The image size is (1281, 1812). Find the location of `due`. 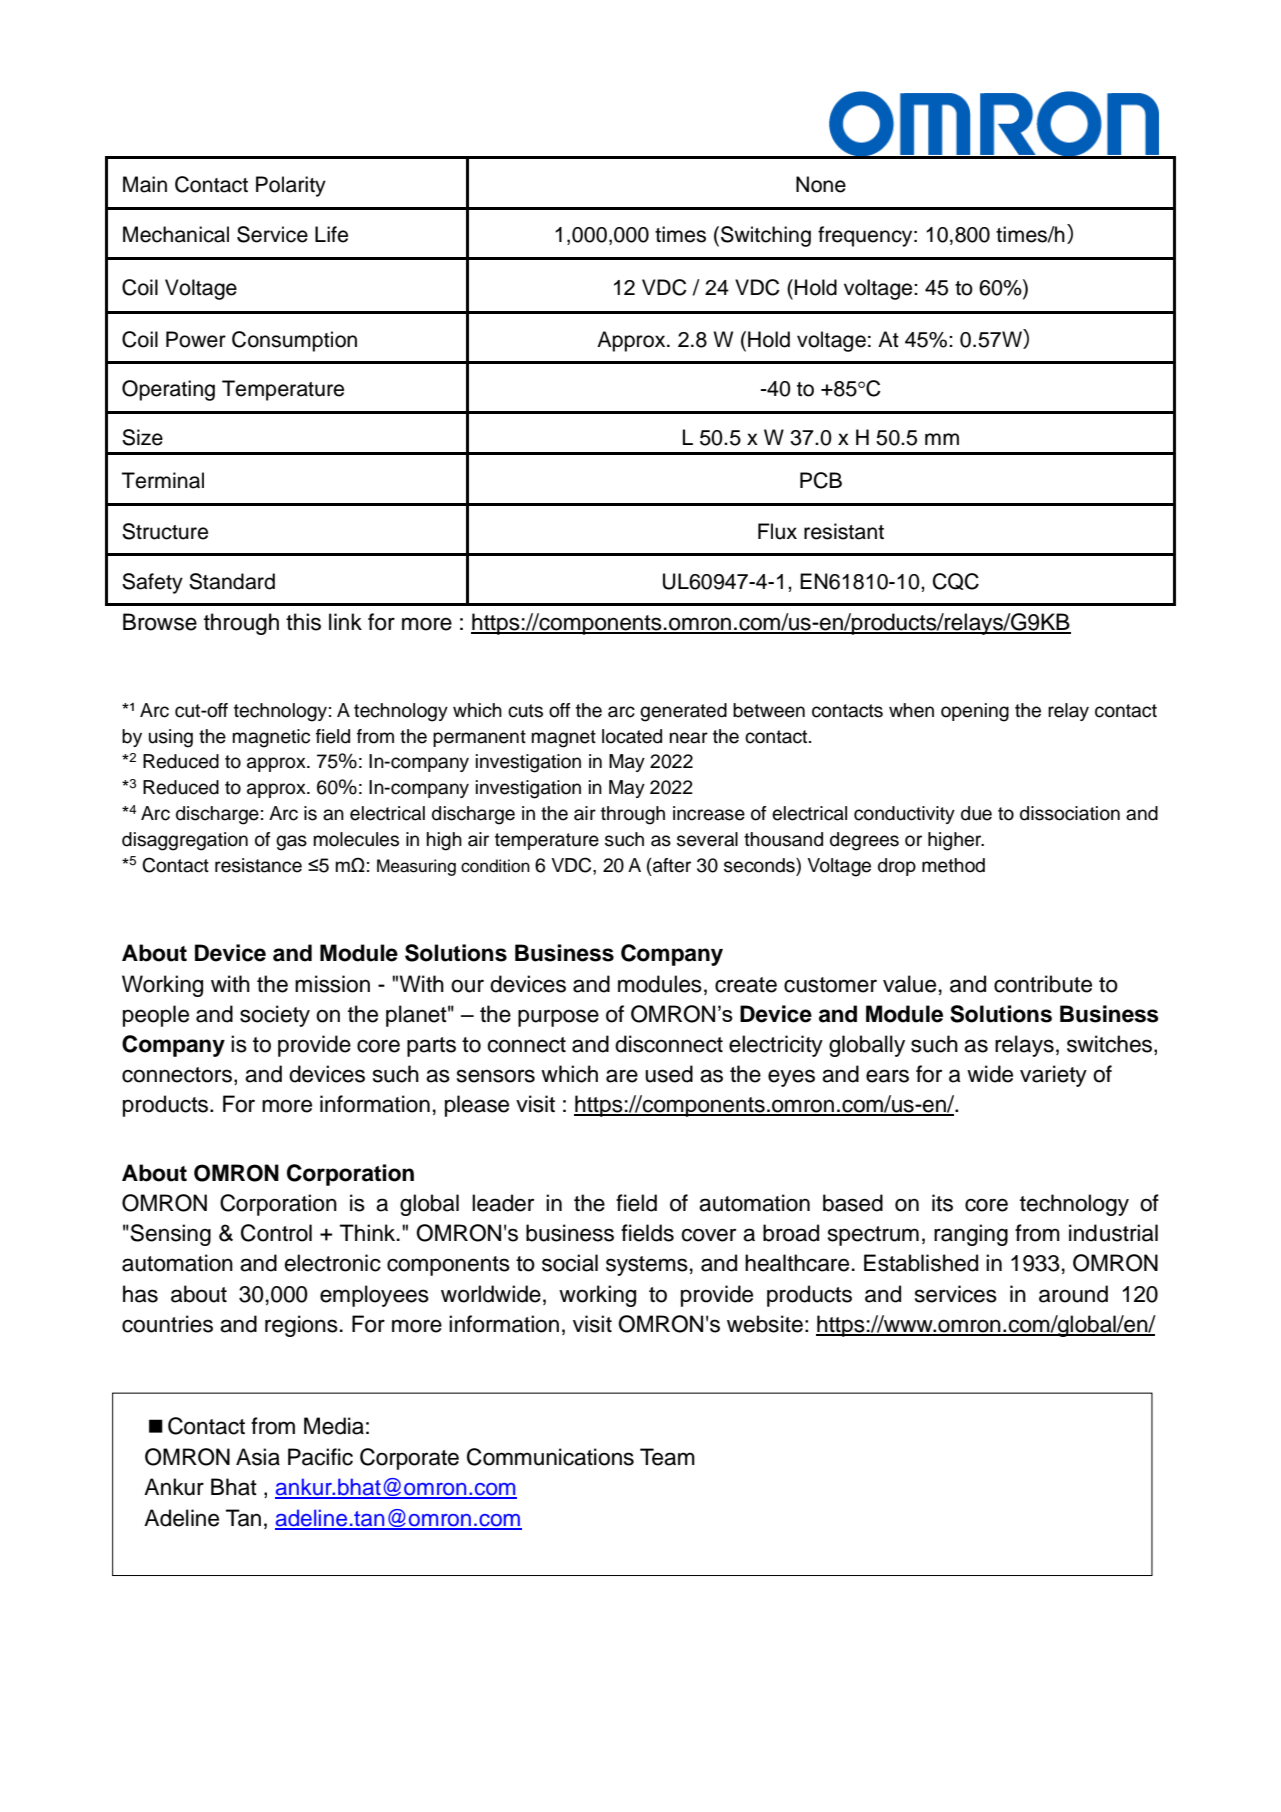

due is located at coordinates (976, 813).
